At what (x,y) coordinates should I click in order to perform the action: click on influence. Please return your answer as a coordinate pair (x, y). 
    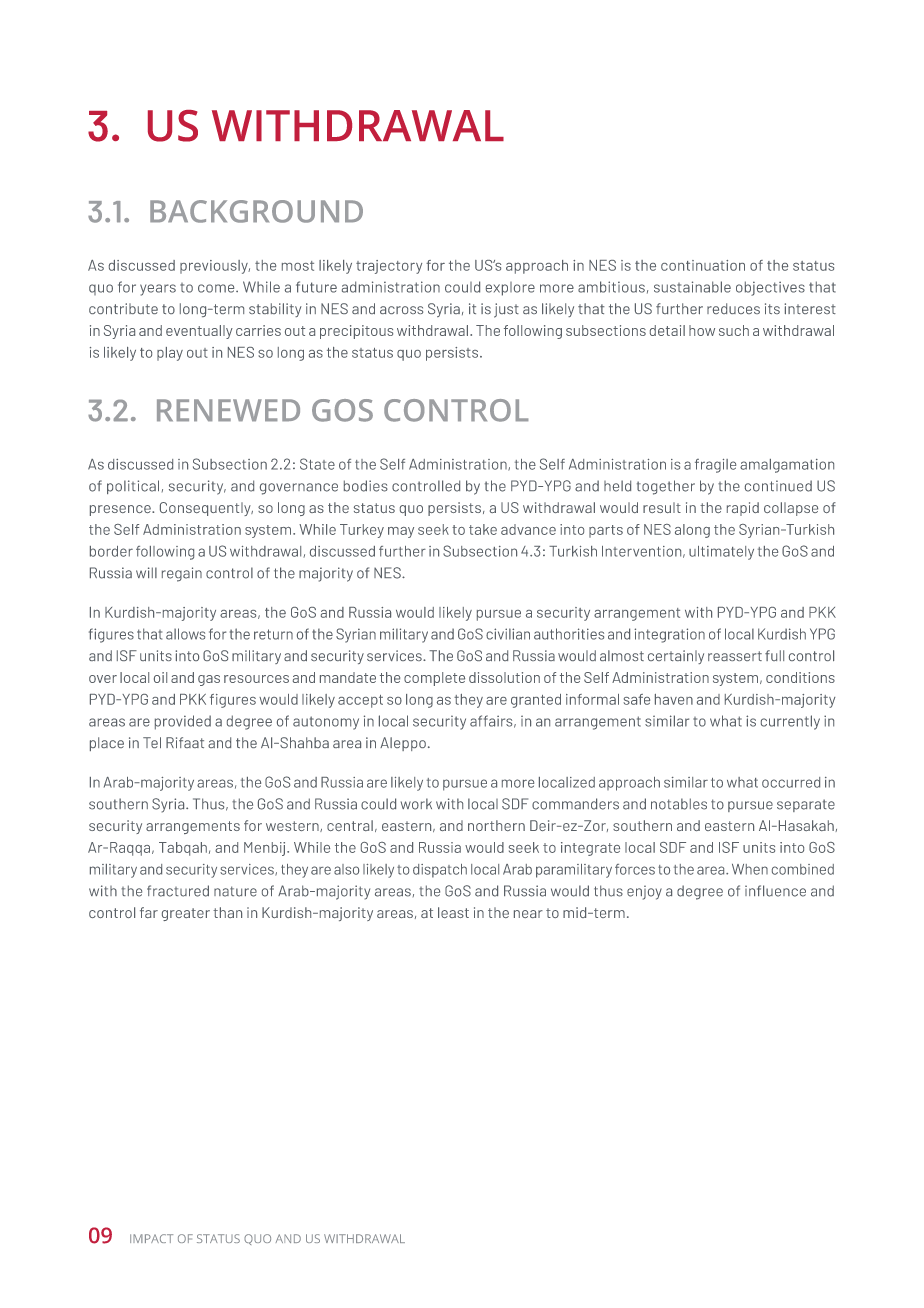
    Looking at the image, I should click on (775, 891).
